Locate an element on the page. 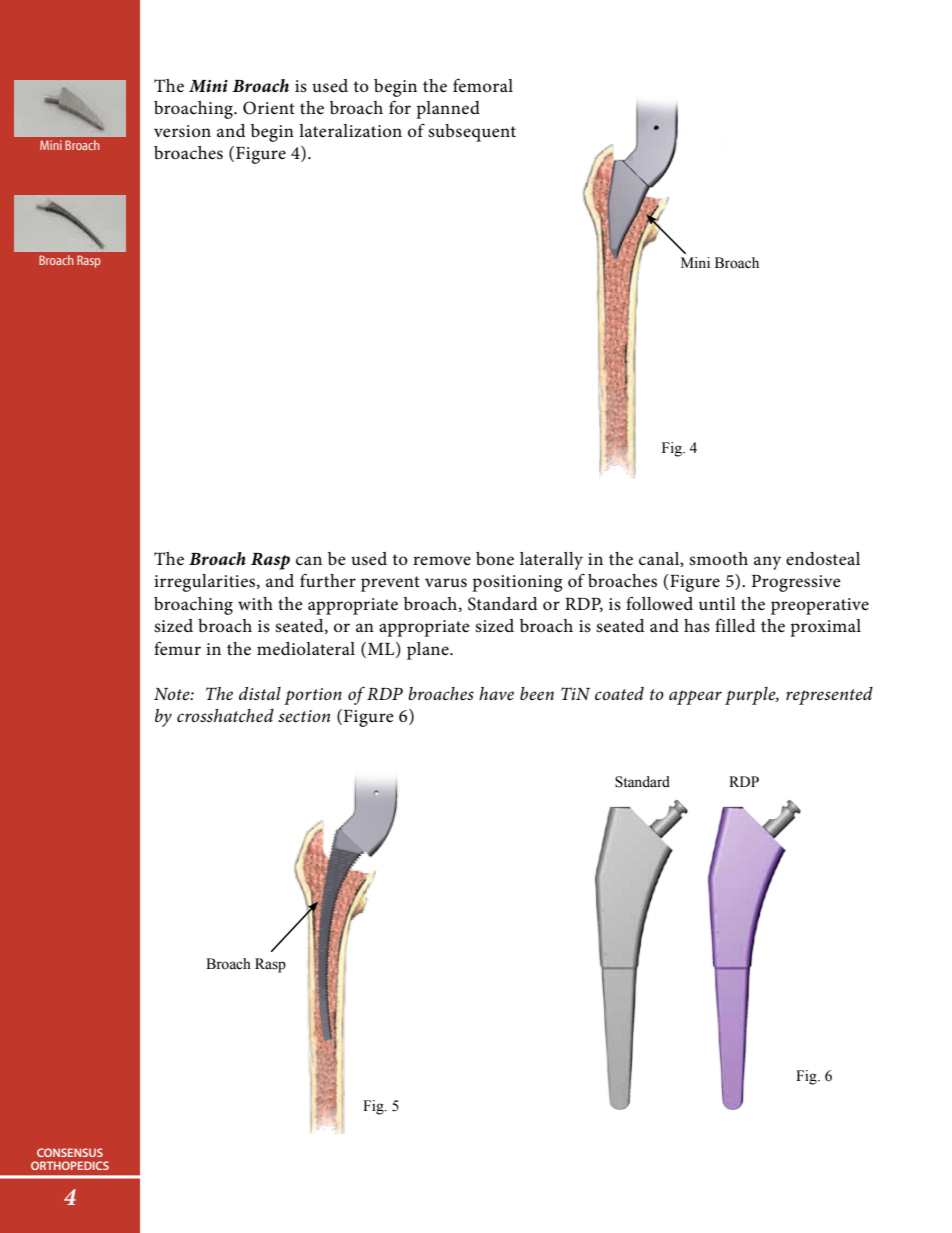  distal is located at coordinates (260, 693).
